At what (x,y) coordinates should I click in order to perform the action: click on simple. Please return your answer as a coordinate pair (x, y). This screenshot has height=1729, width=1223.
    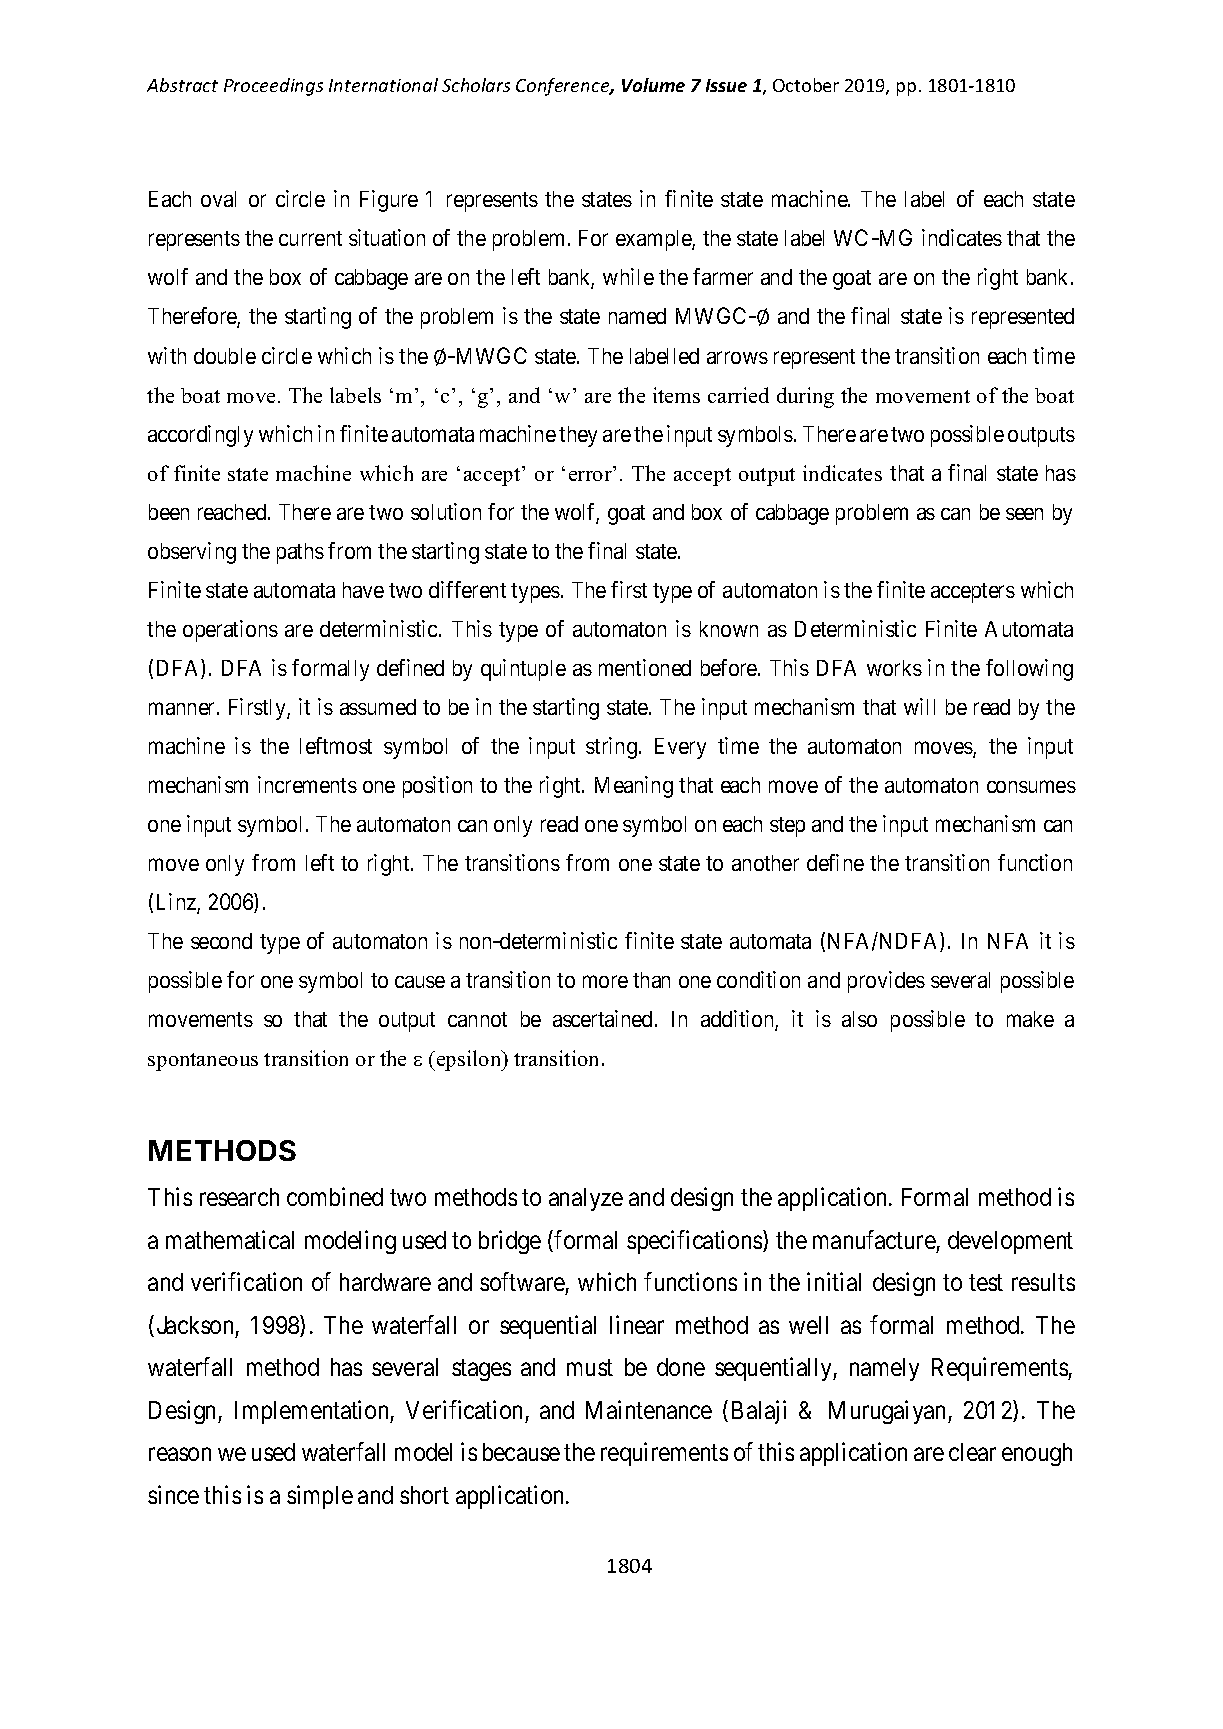
    Looking at the image, I should click on (320, 1497).
